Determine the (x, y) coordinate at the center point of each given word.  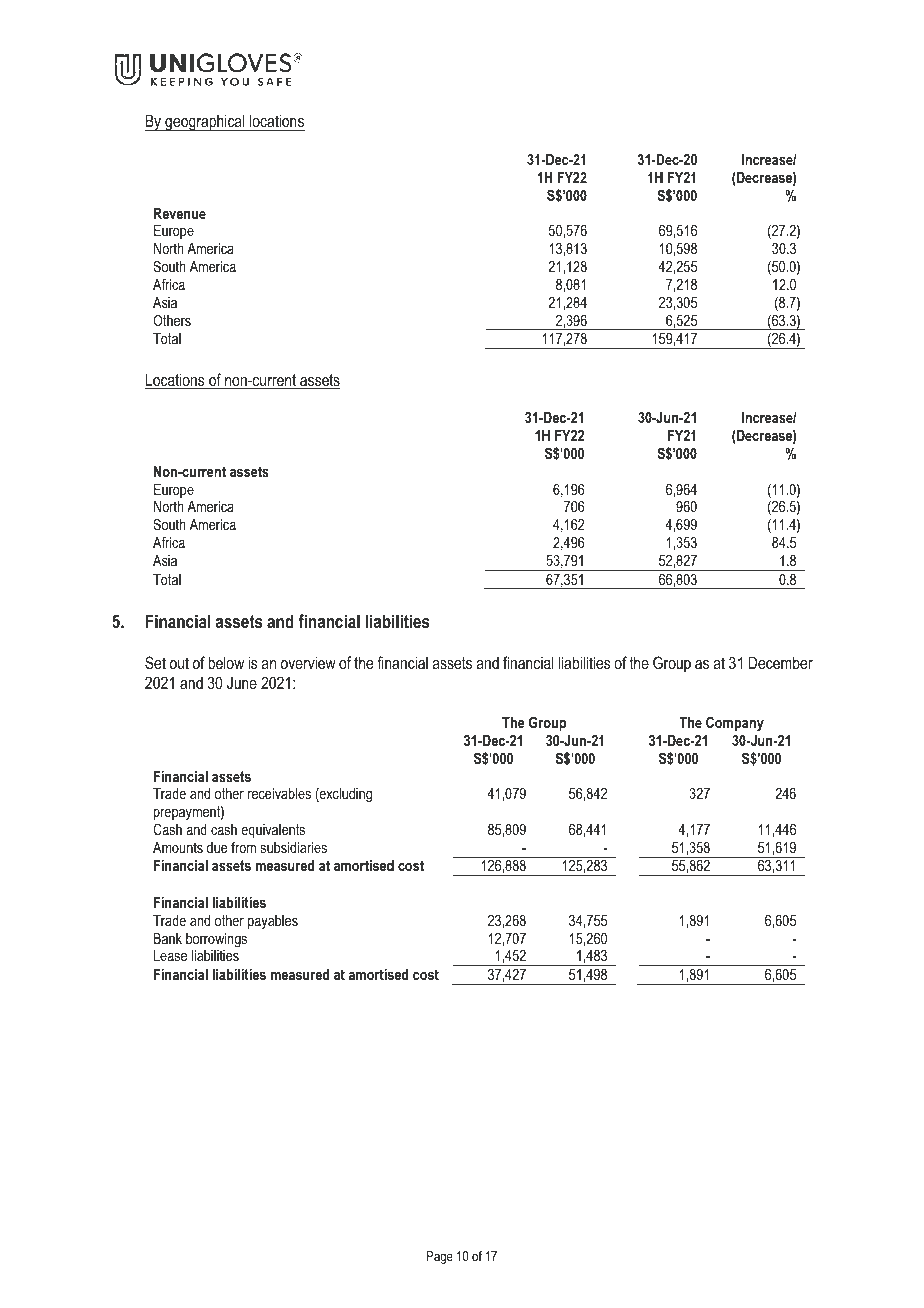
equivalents (273, 831)
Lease (170, 955)
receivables (279, 793)
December (781, 662)
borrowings (216, 940)
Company (735, 724)
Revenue (180, 213)
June (242, 683)
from (243, 847)
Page (440, 1257)
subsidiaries (294, 847)
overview (308, 662)
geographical (205, 122)
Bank (168, 938)
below (226, 662)
